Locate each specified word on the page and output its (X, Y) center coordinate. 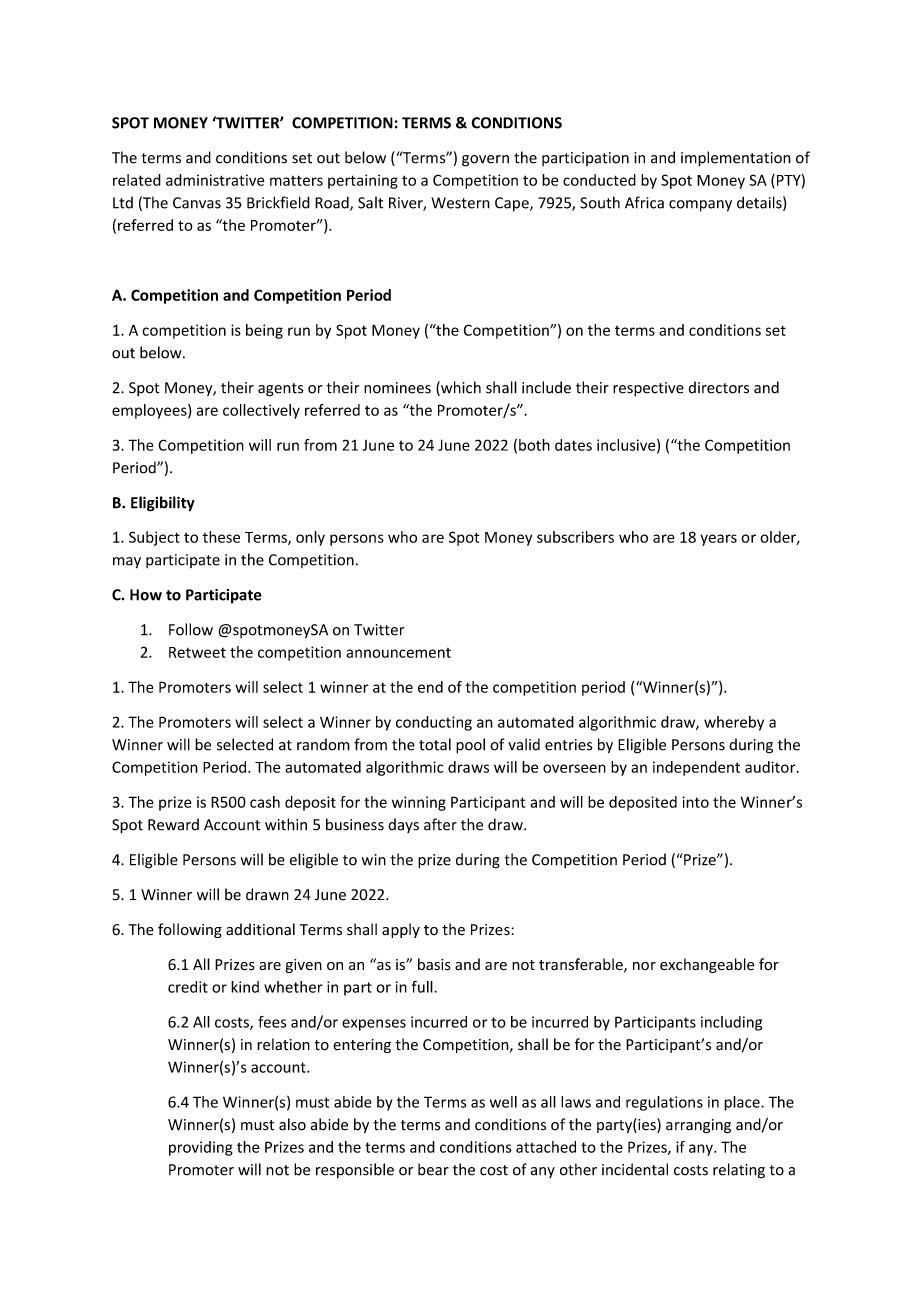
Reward (173, 824)
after (440, 824)
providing (201, 1148)
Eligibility (163, 504)
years (718, 540)
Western (460, 203)
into (695, 802)
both (534, 445)
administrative (215, 180)
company (700, 206)
